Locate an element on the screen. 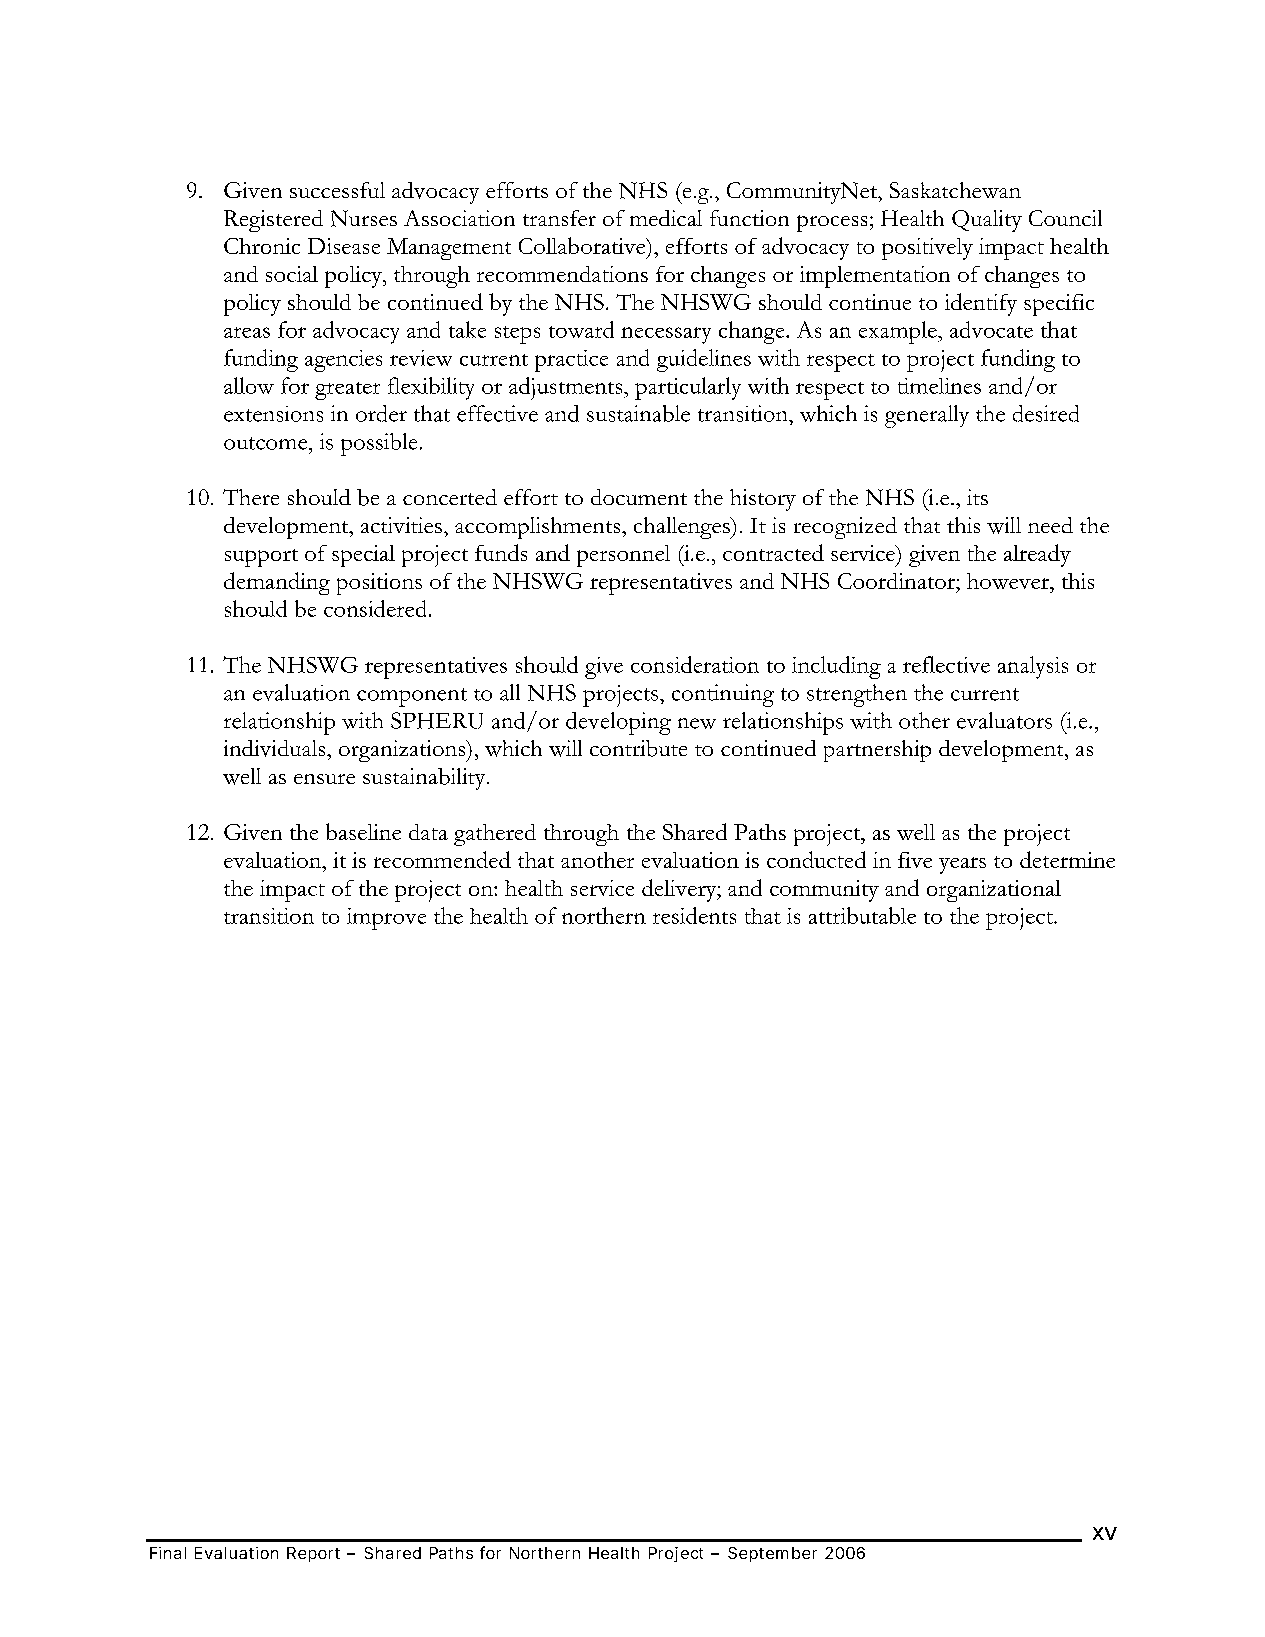 The image size is (1265, 1637). Quality is located at coordinates (987, 221).
